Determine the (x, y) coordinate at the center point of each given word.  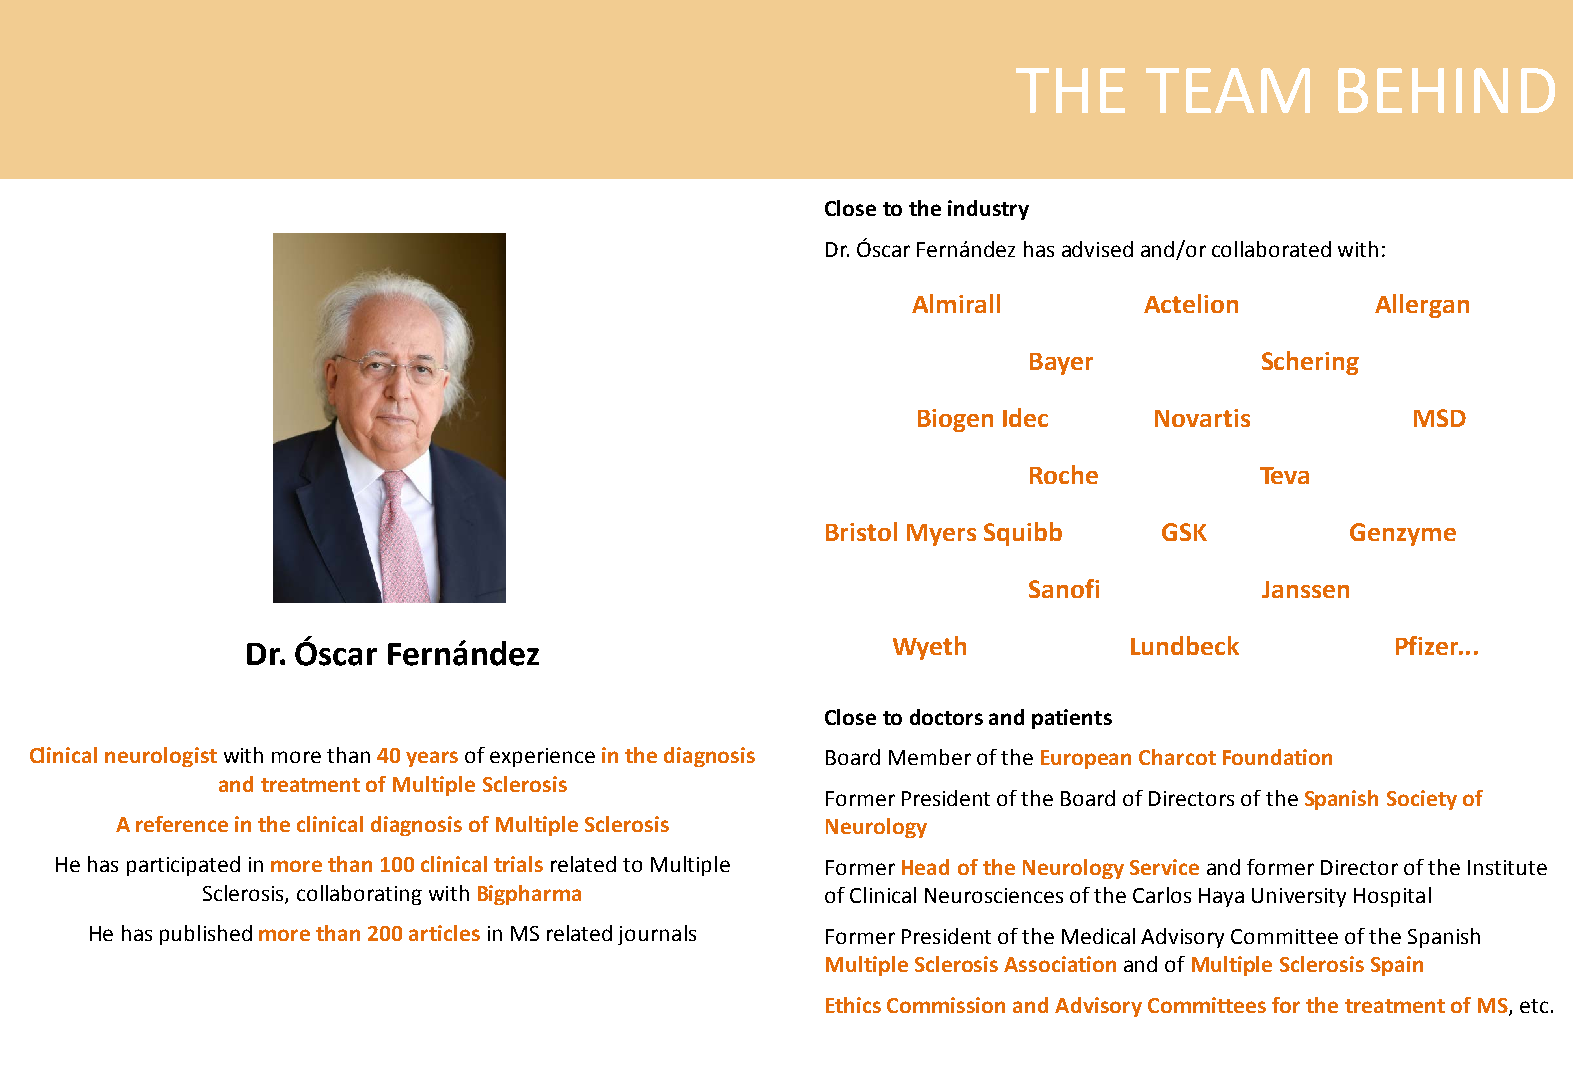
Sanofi (1064, 588)
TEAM (1228, 90)
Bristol (861, 531)
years (432, 759)
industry (988, 210)
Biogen (955, 420)
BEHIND (1446, 90)
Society (1422, 800)
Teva (1284, 475)
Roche (1064, 474)
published (206, 935)
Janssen (1305, 589)
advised (1097, 249)
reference (182, 824)
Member (930, 757)
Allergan (1422, 306)
